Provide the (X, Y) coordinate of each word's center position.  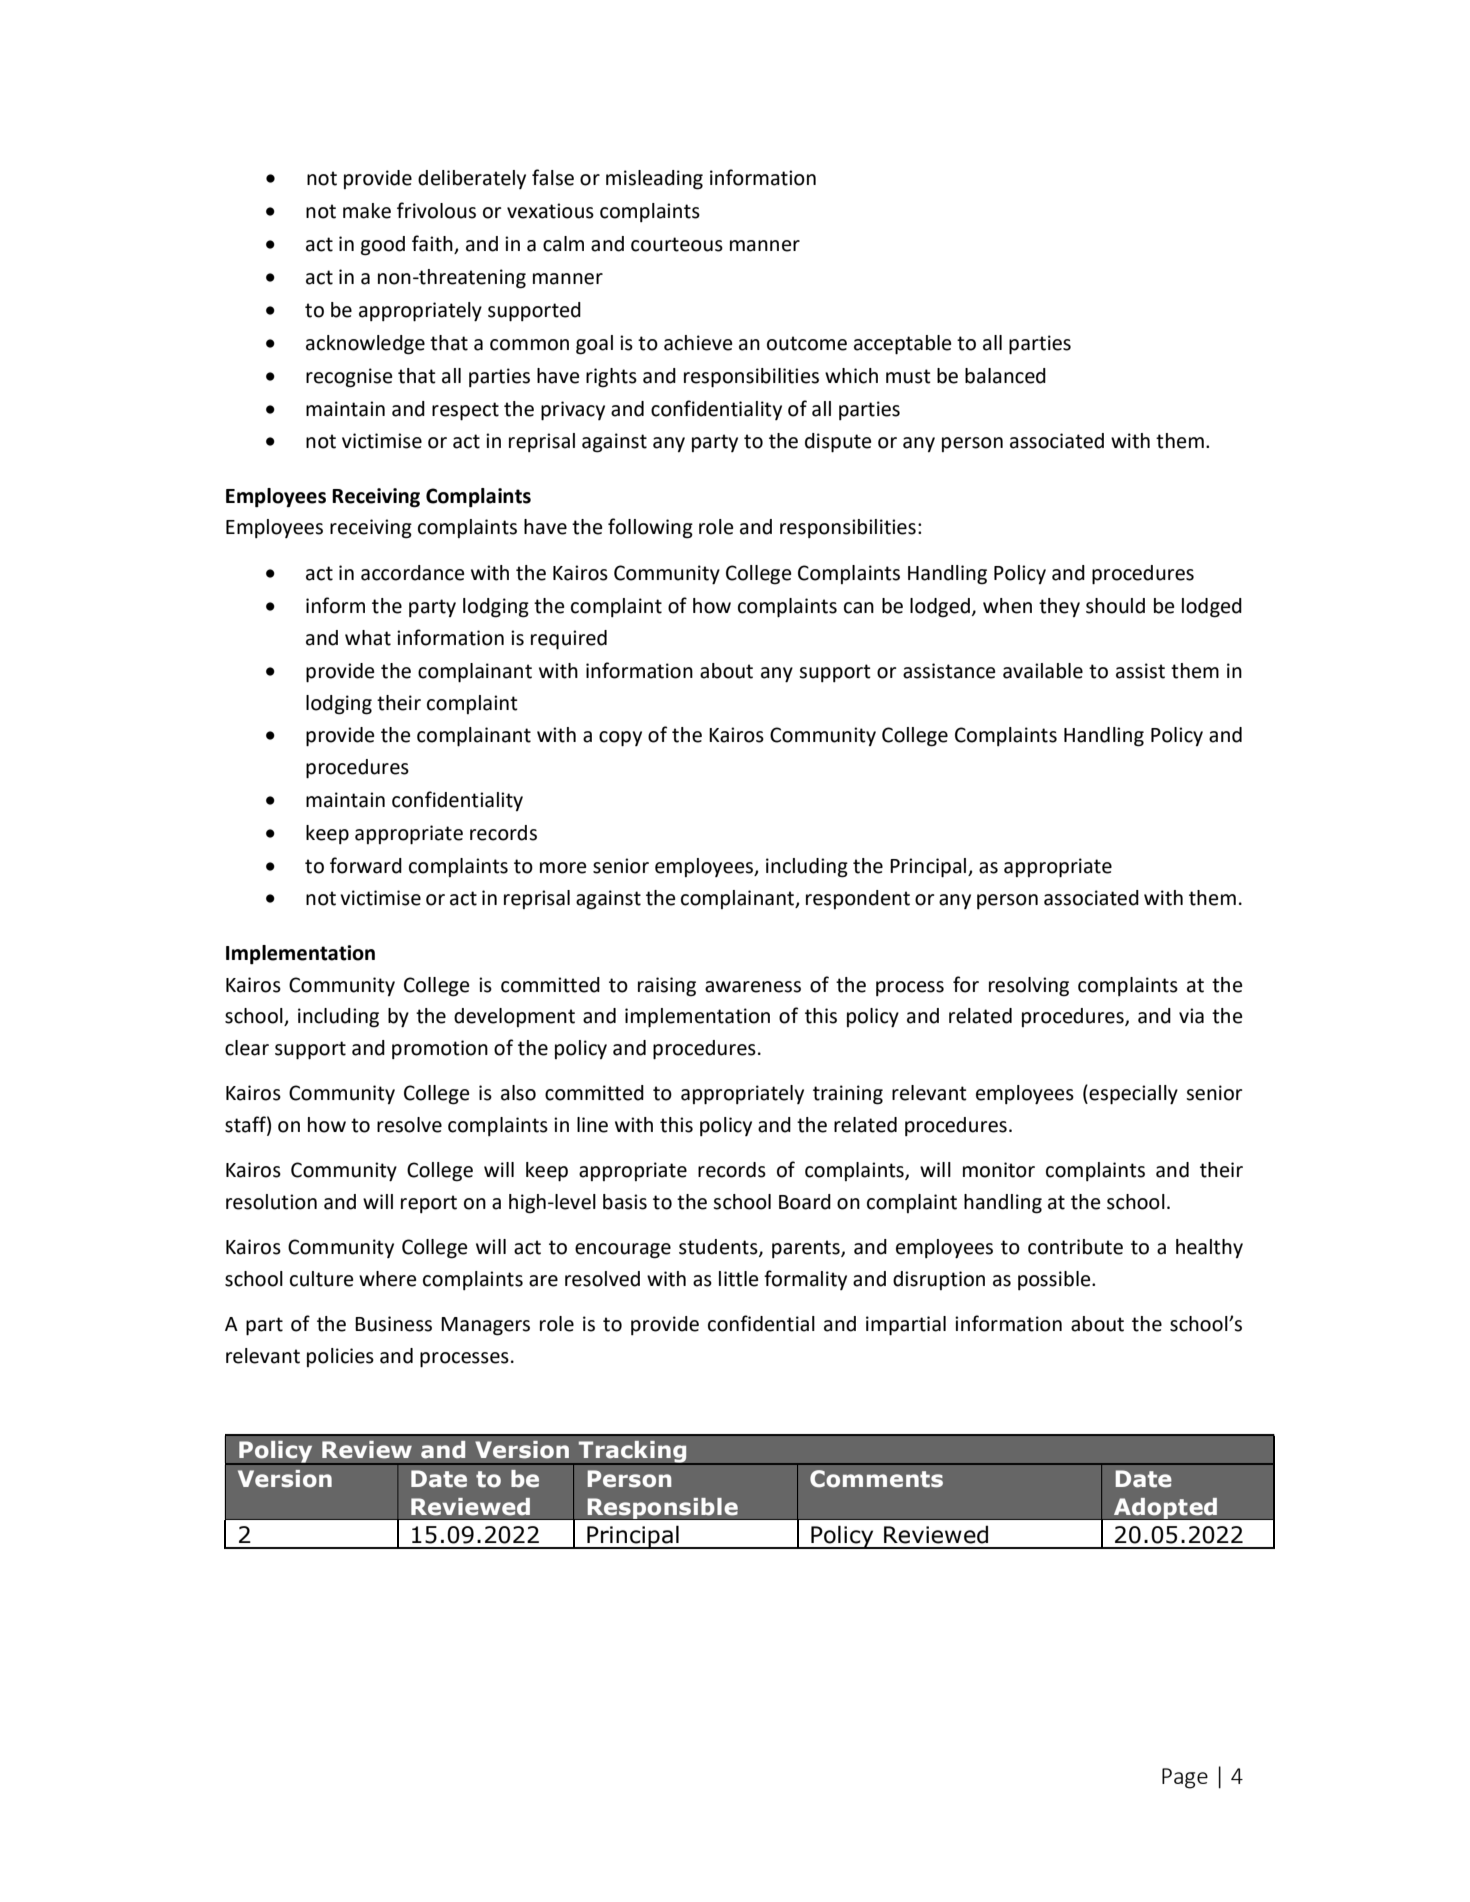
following (650, 528)
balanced (1005, 376)
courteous (677, 244)
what (368, 638)
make (367, 211)
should (1115, 606)
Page (1185, 1778)
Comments (876, 1479)
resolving (1029, 987)
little (738, 1279)
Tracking (633, 1453)
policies (340, 1357)
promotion (440, 1049)
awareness (753, 987)
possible (1055, 1280)
